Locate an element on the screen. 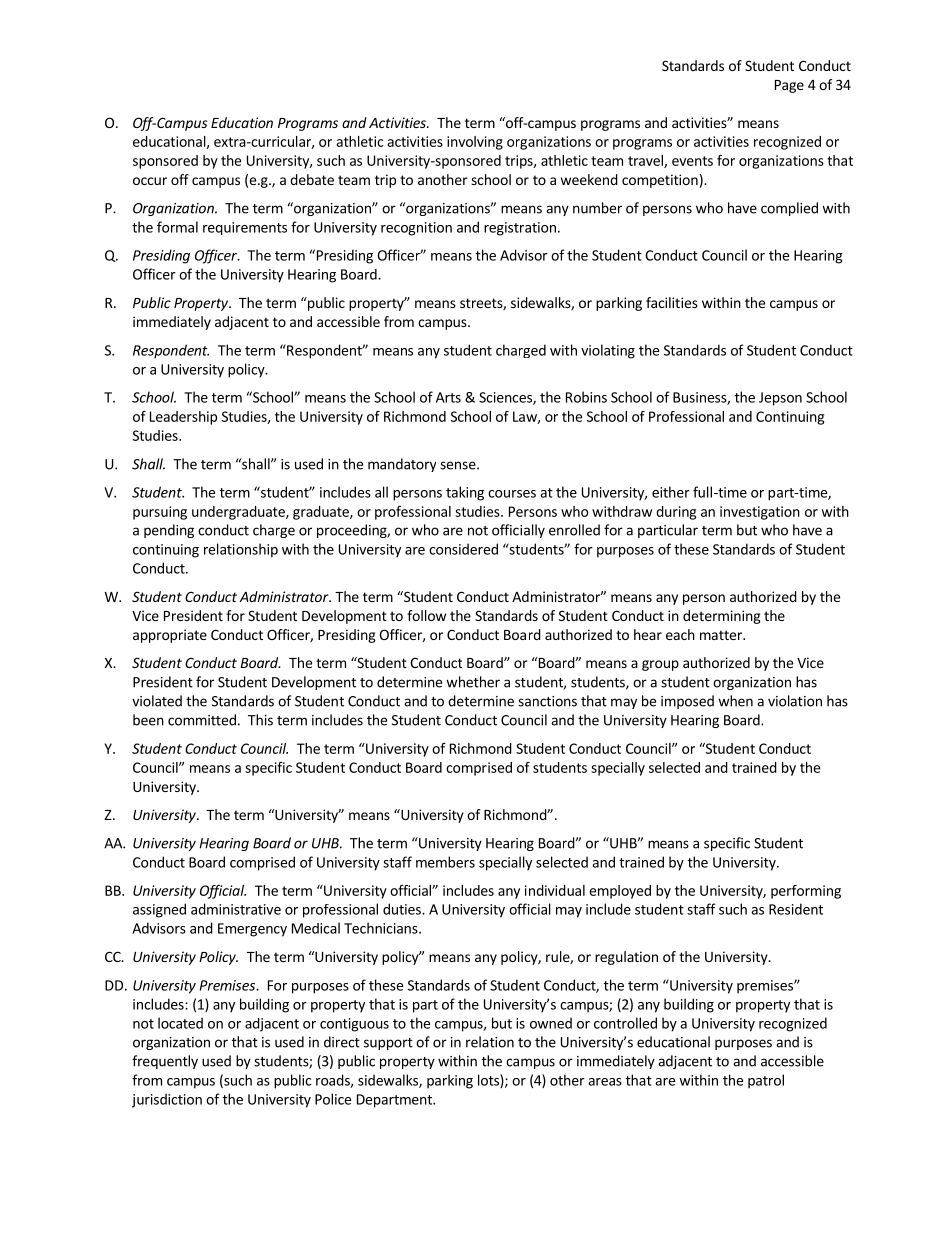 Image resolution: width=952 pixels, height=1233 pixels. appropriate is located at coordinates (170, 636).
